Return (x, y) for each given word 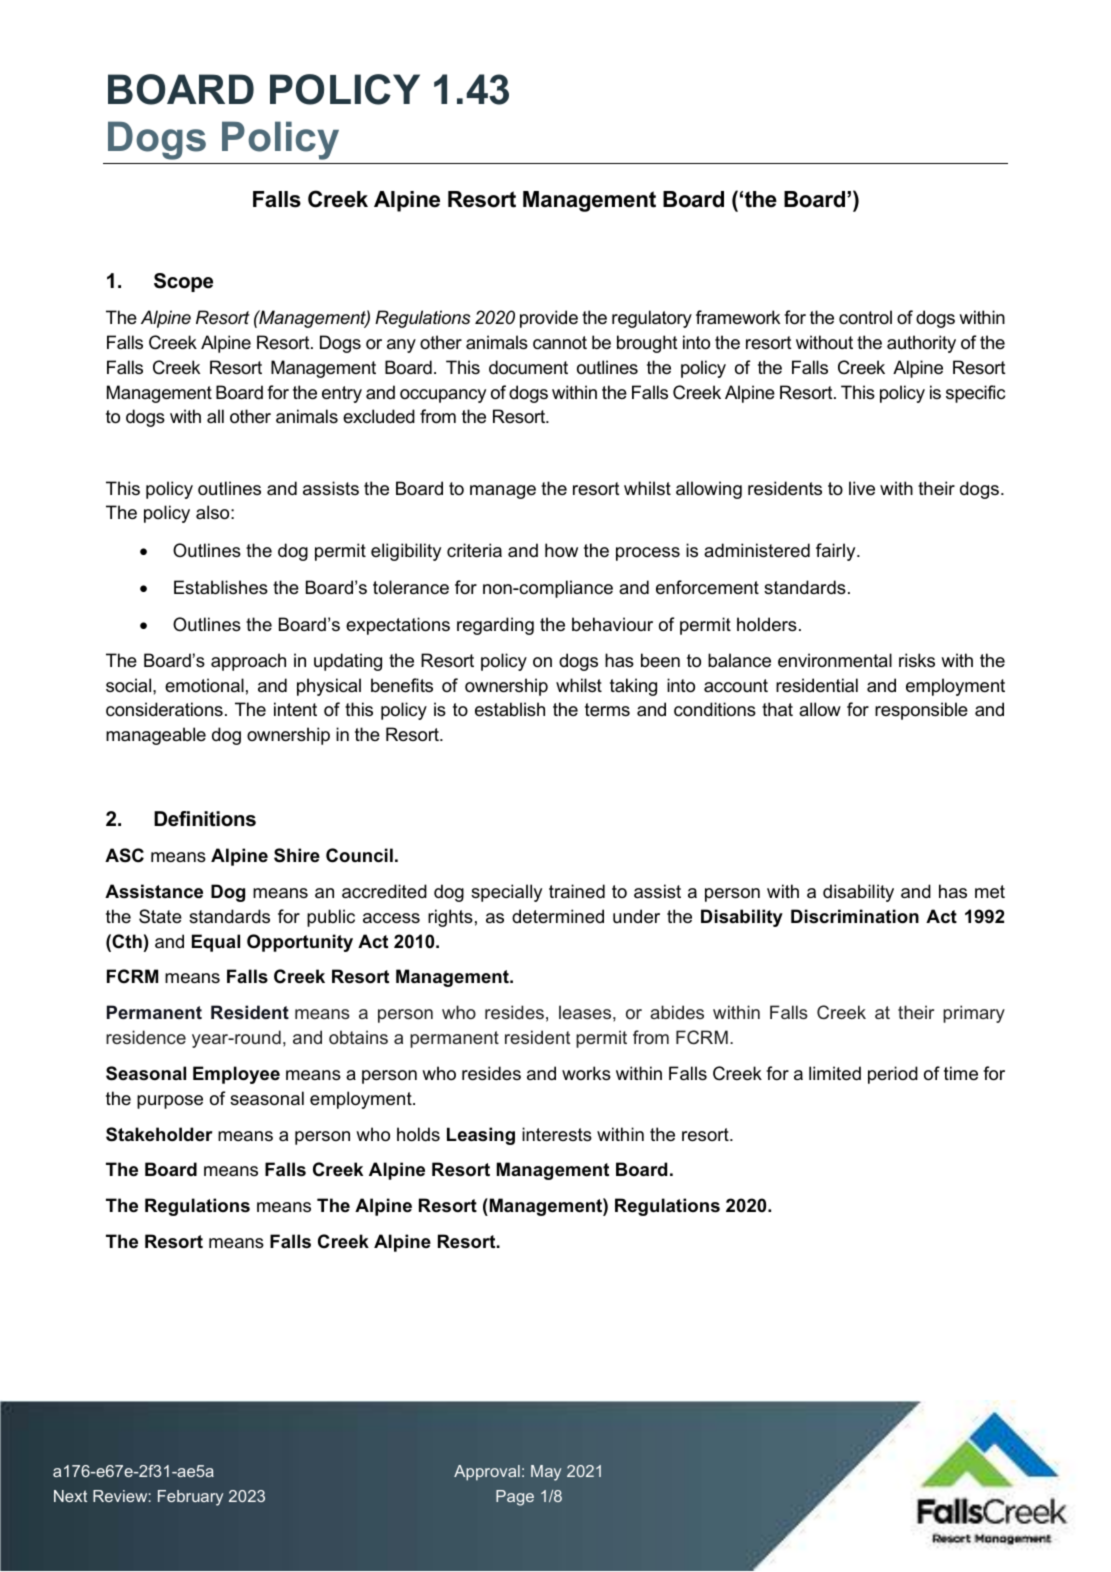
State (160, 916)
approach (248, 662)
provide (549, 319)
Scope (183, 282)
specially (506, 893)
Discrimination (855, 916)
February (190, 1498)
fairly (837, 552)
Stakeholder (159, 1134)
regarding (495, 626)
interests (557, 1134)
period (893, 1075)
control (865, 317)
